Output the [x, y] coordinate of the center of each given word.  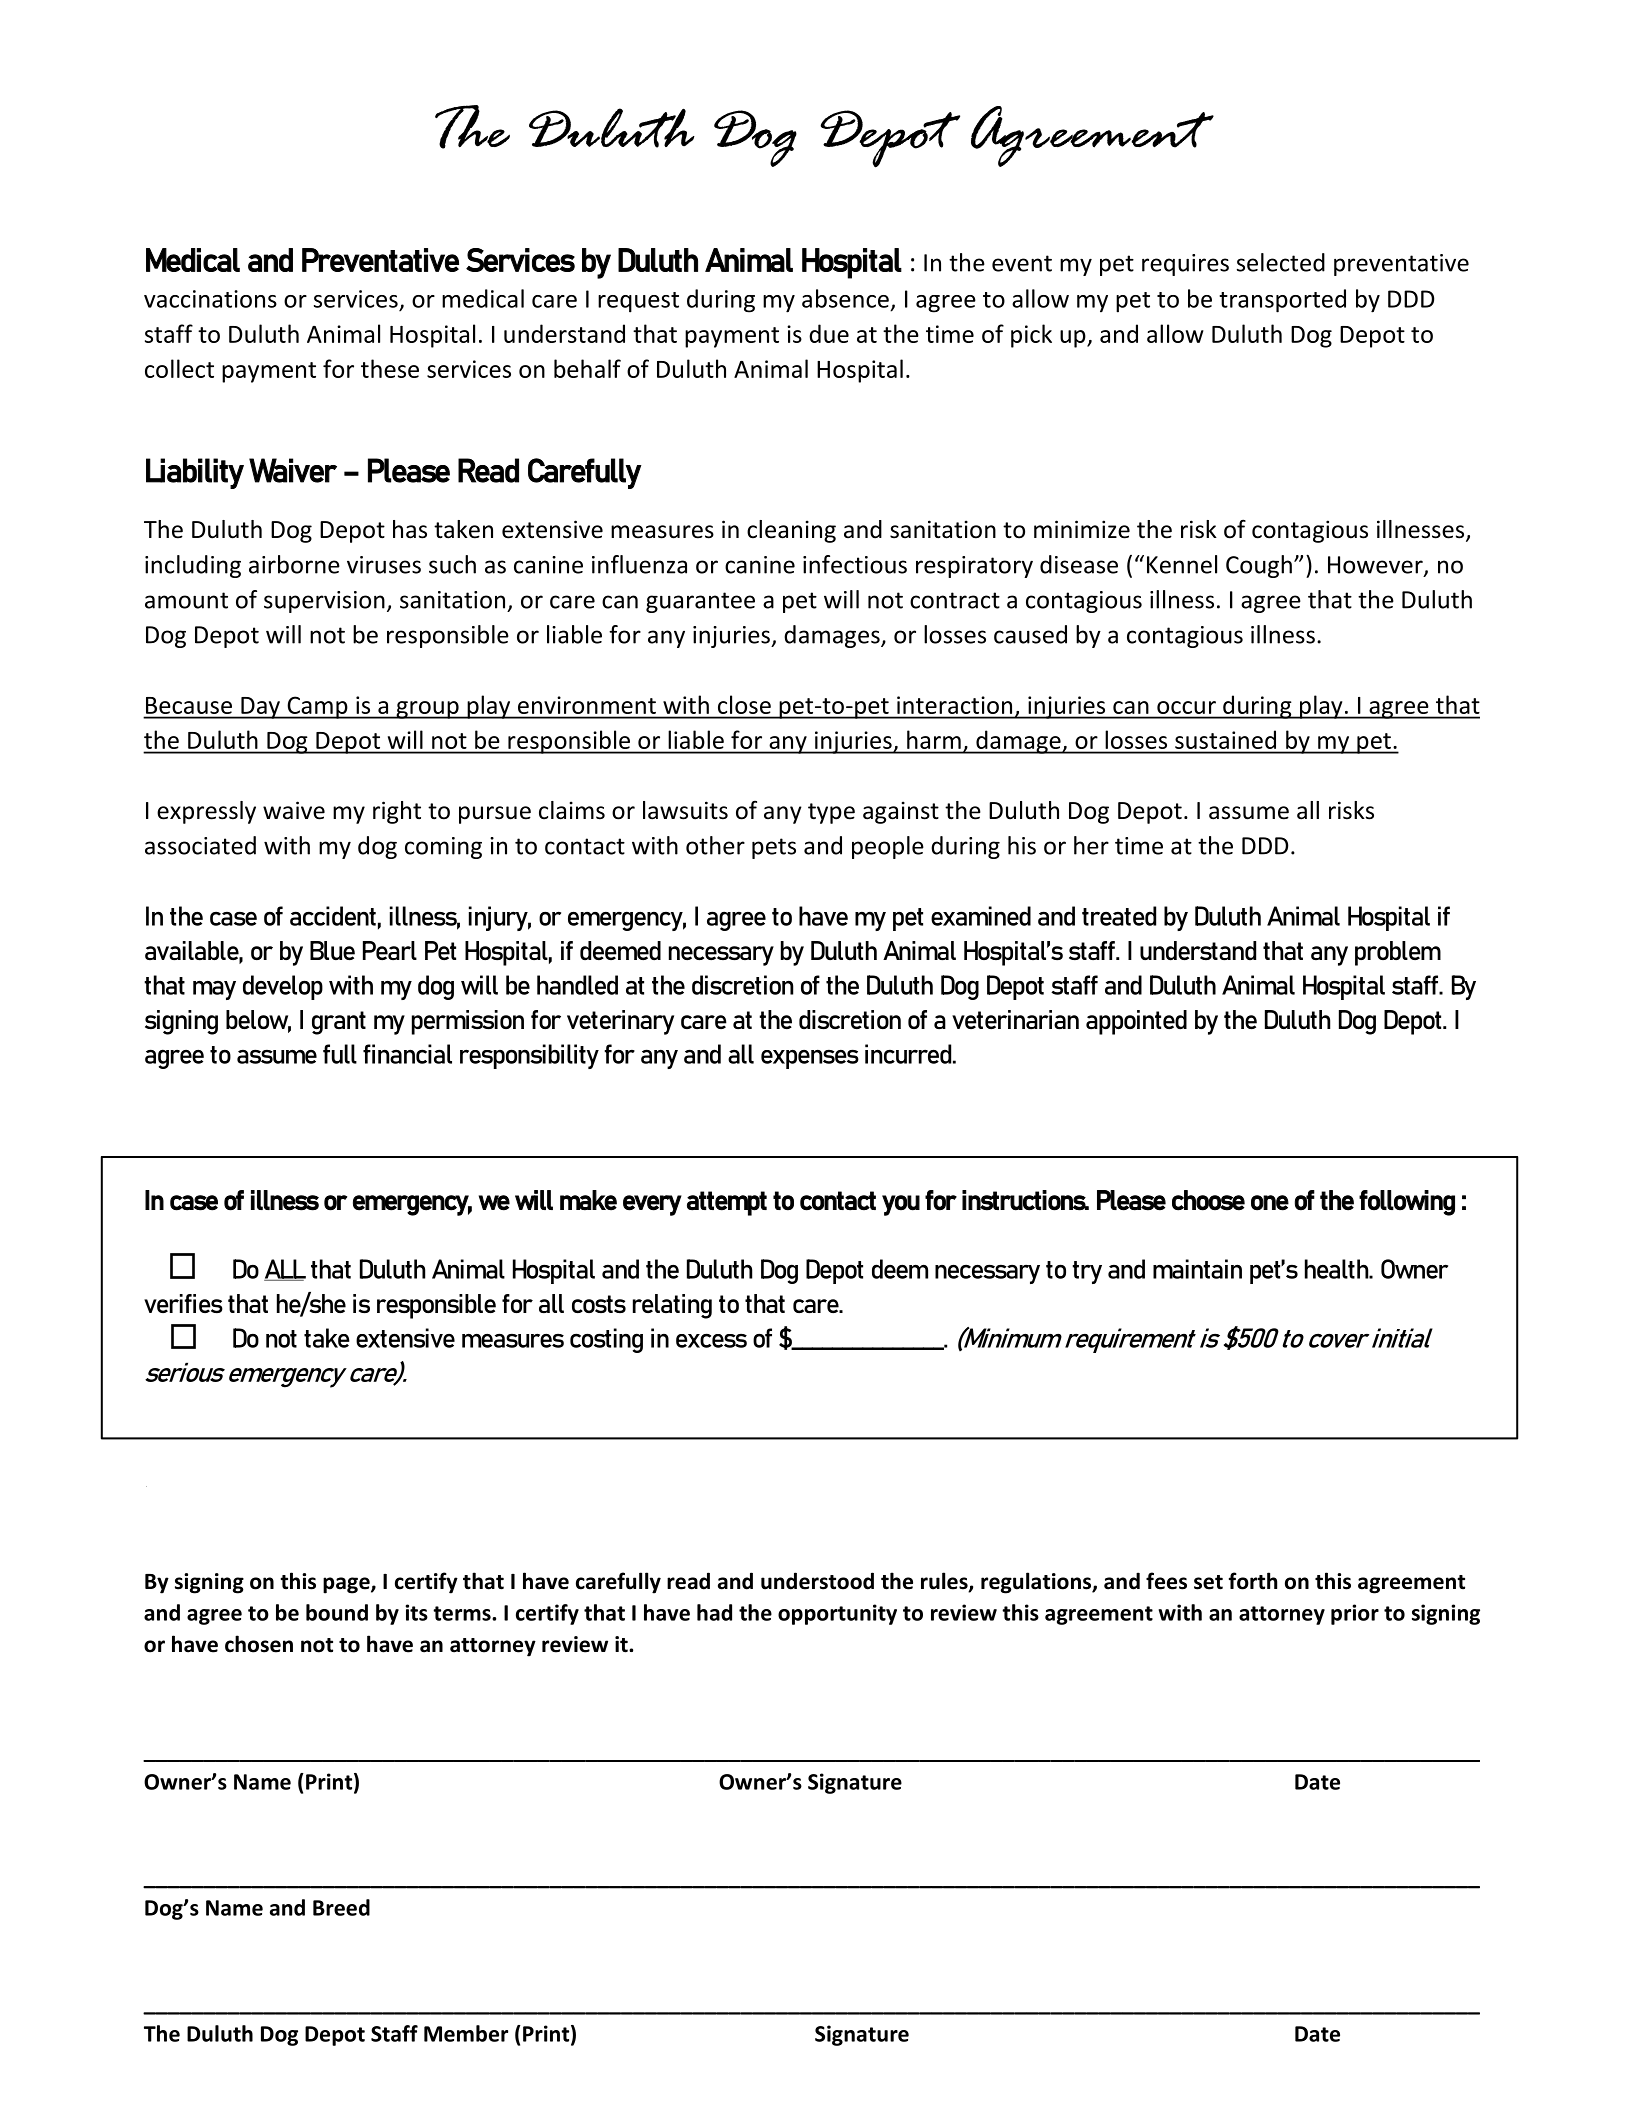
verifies [183, 1303]
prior [1355, 1614]
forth [1253, 1581]
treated [1119, 916]
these [390, 368]
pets [774, 848]
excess [711, 1340]
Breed [341, 1907]
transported [1282, 301]
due [829, 333]
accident [333, 916]
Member [466, 2033]
